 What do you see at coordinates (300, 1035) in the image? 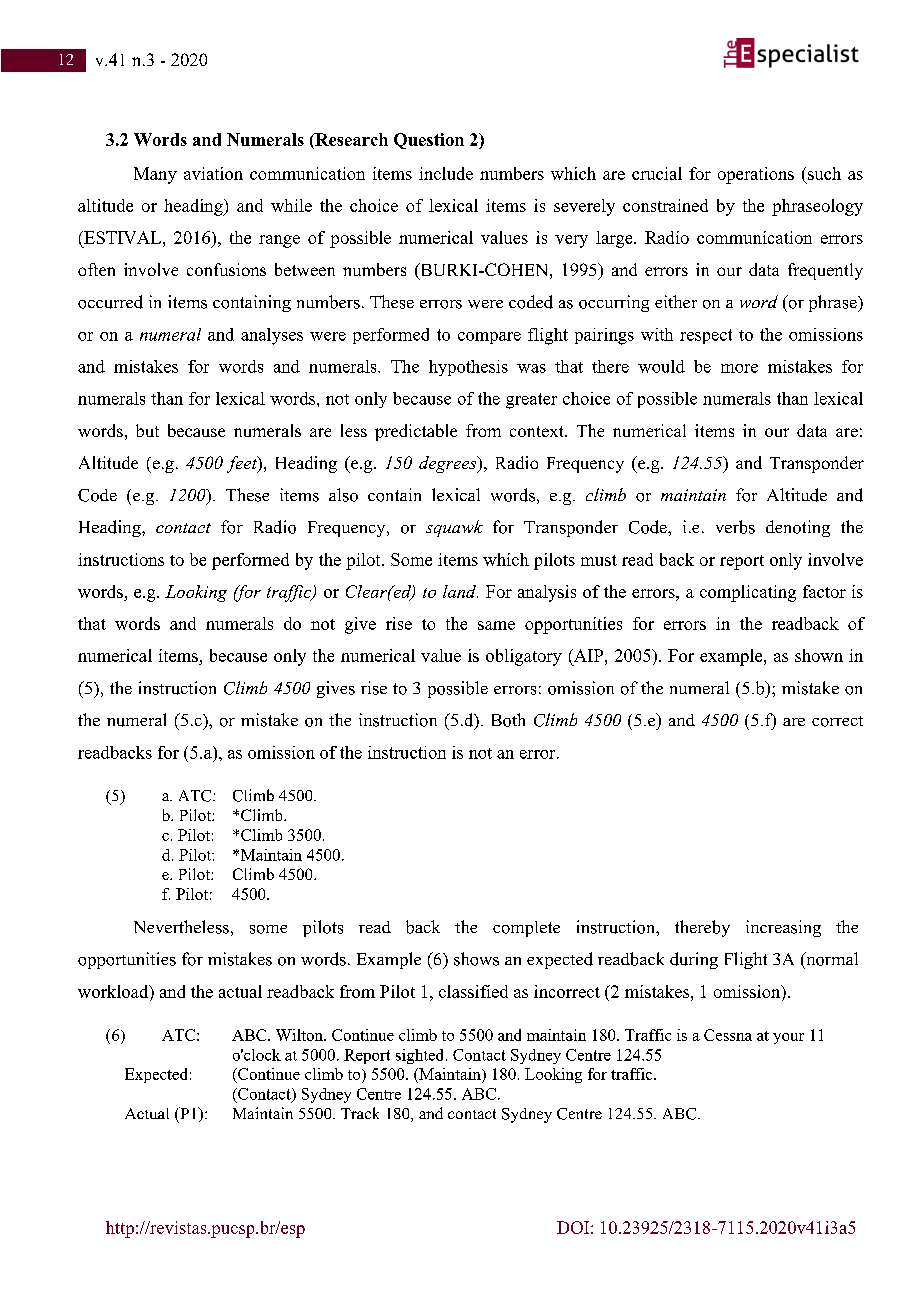
I see `Wilton` at bounding box center [300, 1035].
